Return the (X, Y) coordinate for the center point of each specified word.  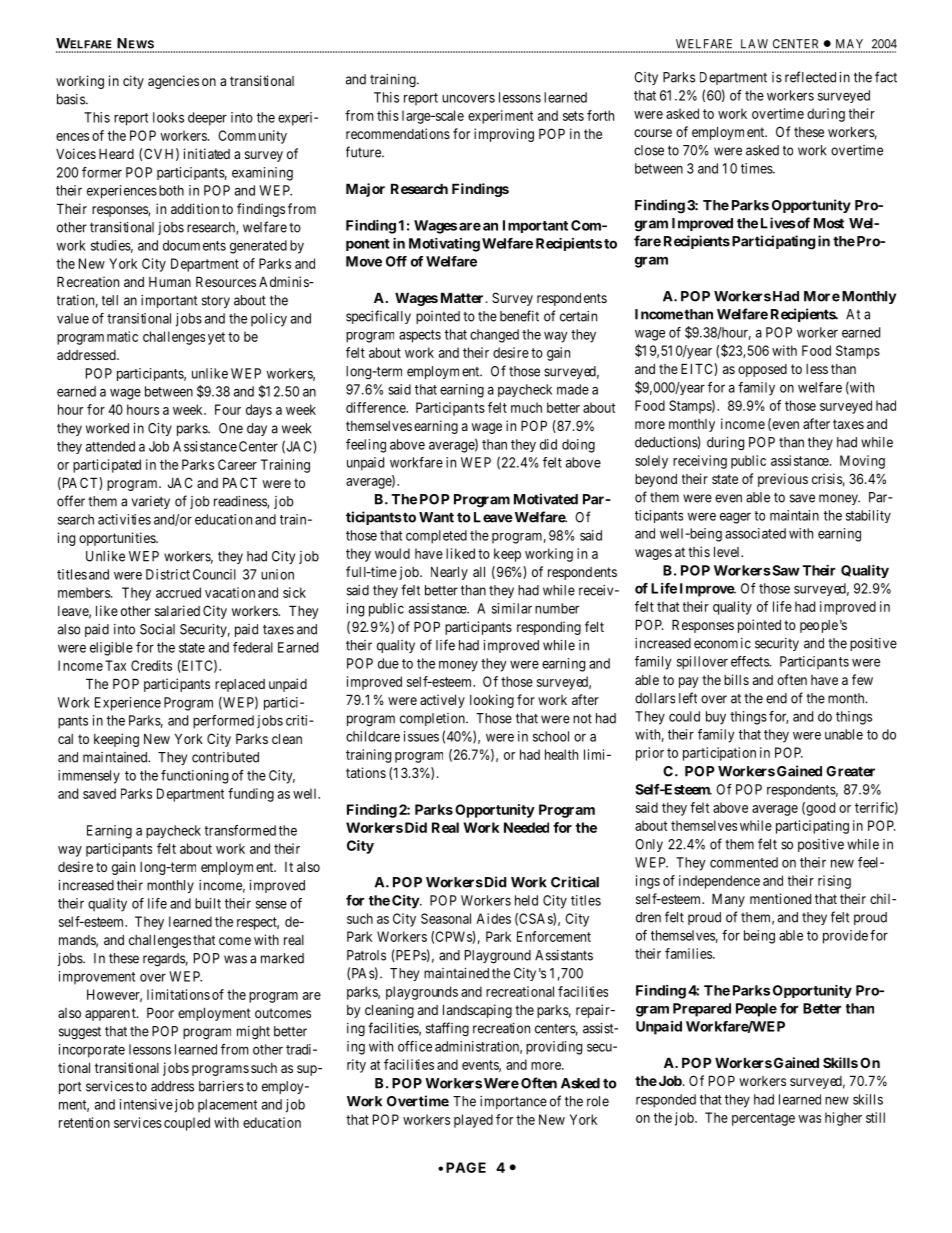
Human (170, 282)
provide (845, 937)
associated (755, 533)
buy (716, 718)
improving (504, 135)
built (208, 903)
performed (223, 722)
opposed (762, 370)
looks (168, 117)
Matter (462, 297)
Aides (493, 918)
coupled (187, 1124)
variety (151, 502)
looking (492, 701)
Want (436, 517)
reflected (810, 77)
